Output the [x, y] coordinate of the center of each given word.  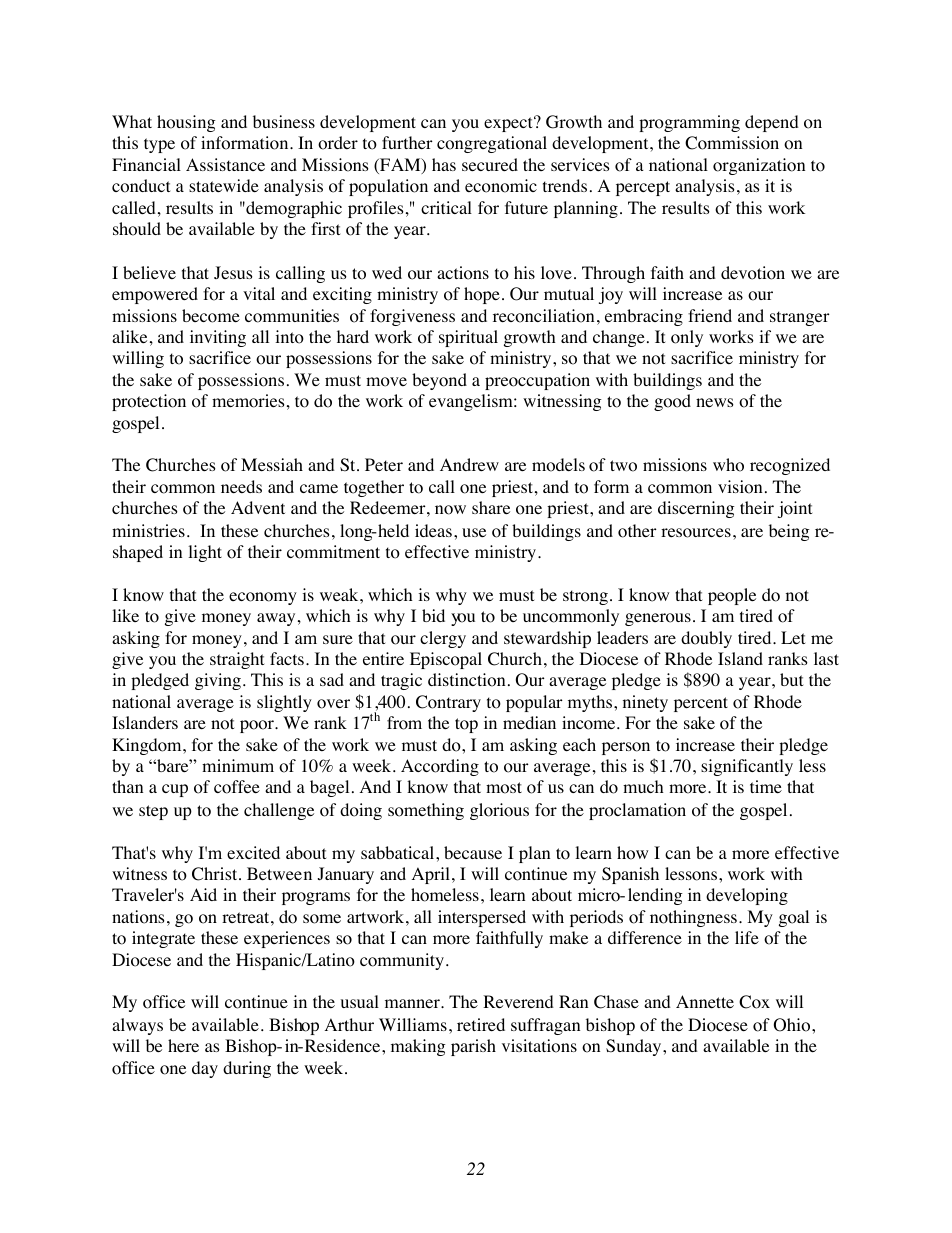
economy [263, 598]
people [732, 596]
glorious [499, 811]
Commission [732, 143]
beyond [439, 381]
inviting [218, 338]
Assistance [225, 164]
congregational [492, 144]
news [715, 402]
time [766, 786]
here [183, 1045]
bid [433, 615]
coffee [237, 787]
